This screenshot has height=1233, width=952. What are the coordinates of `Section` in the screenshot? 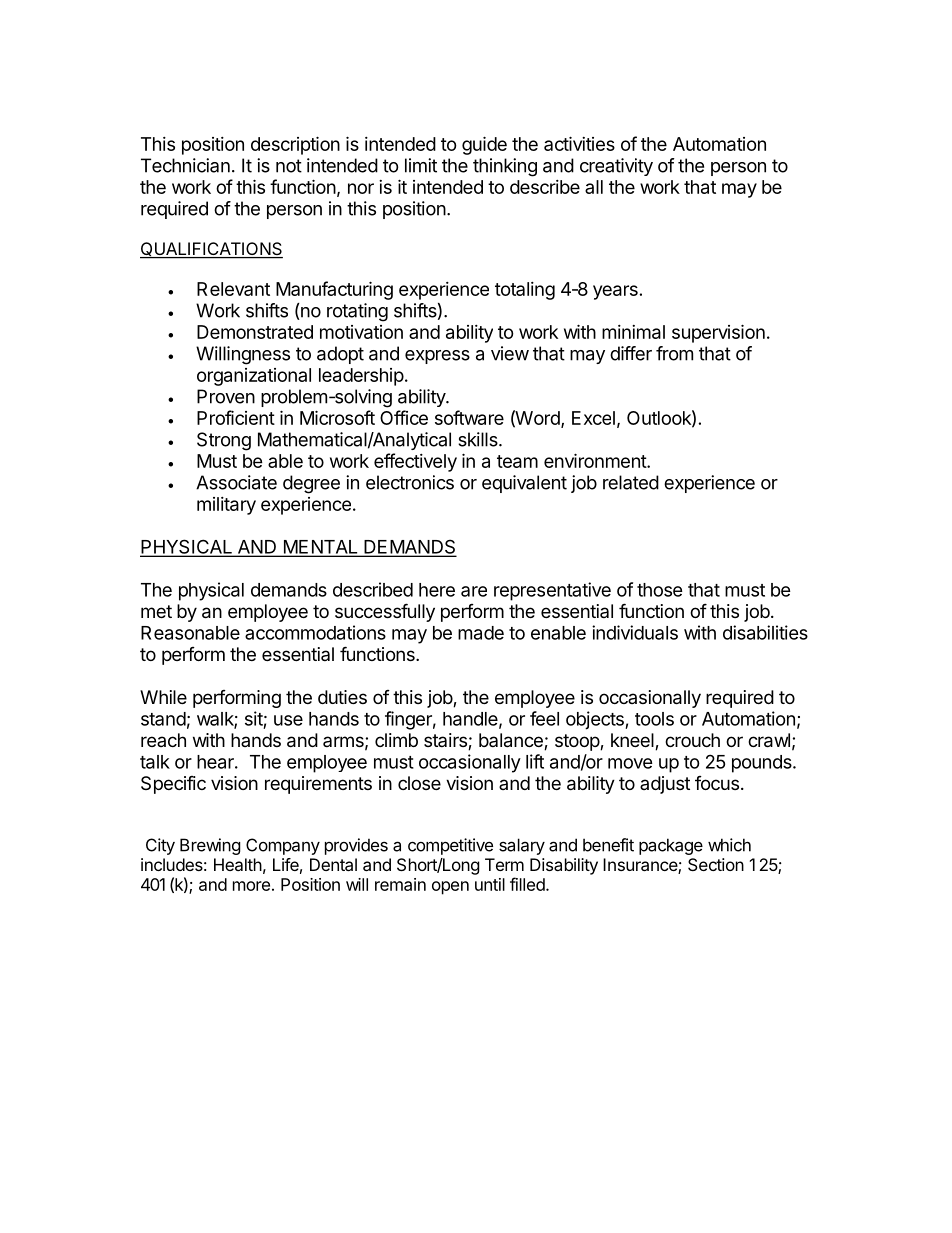 It's located at (716, 864).
